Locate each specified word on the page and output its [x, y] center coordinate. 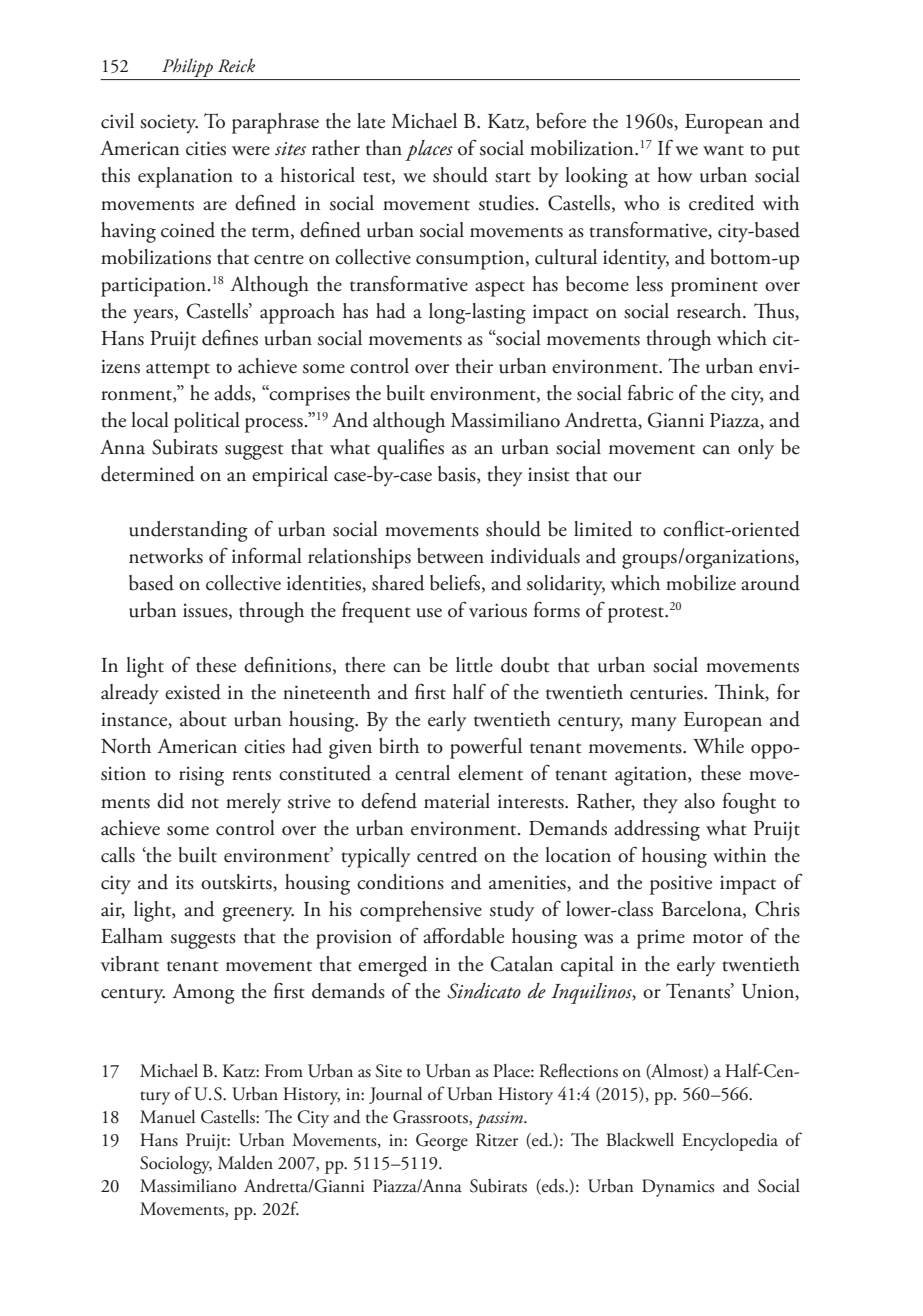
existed [193, 692]
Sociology [176, 1164]
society [169, 124]
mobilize [701, 583]
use [429, 613]
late [371, 121]
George [442, 1142]
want [723, 150]
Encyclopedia [730, 1141]
